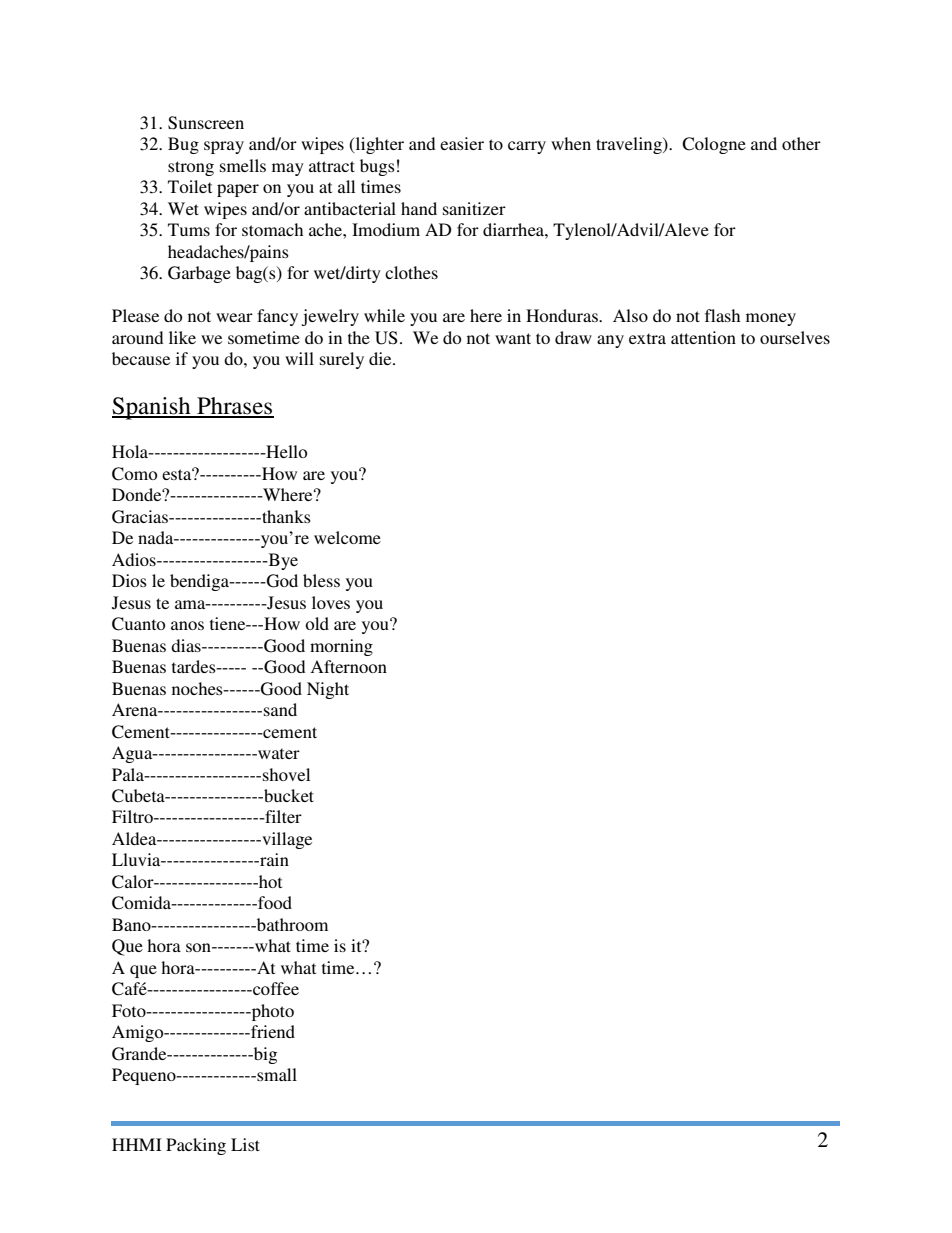 The height and width of the image is (1233, 952). What do you see at coordinates (513, 338) in the image?
I see `want` at bounding box center [513, 338].
